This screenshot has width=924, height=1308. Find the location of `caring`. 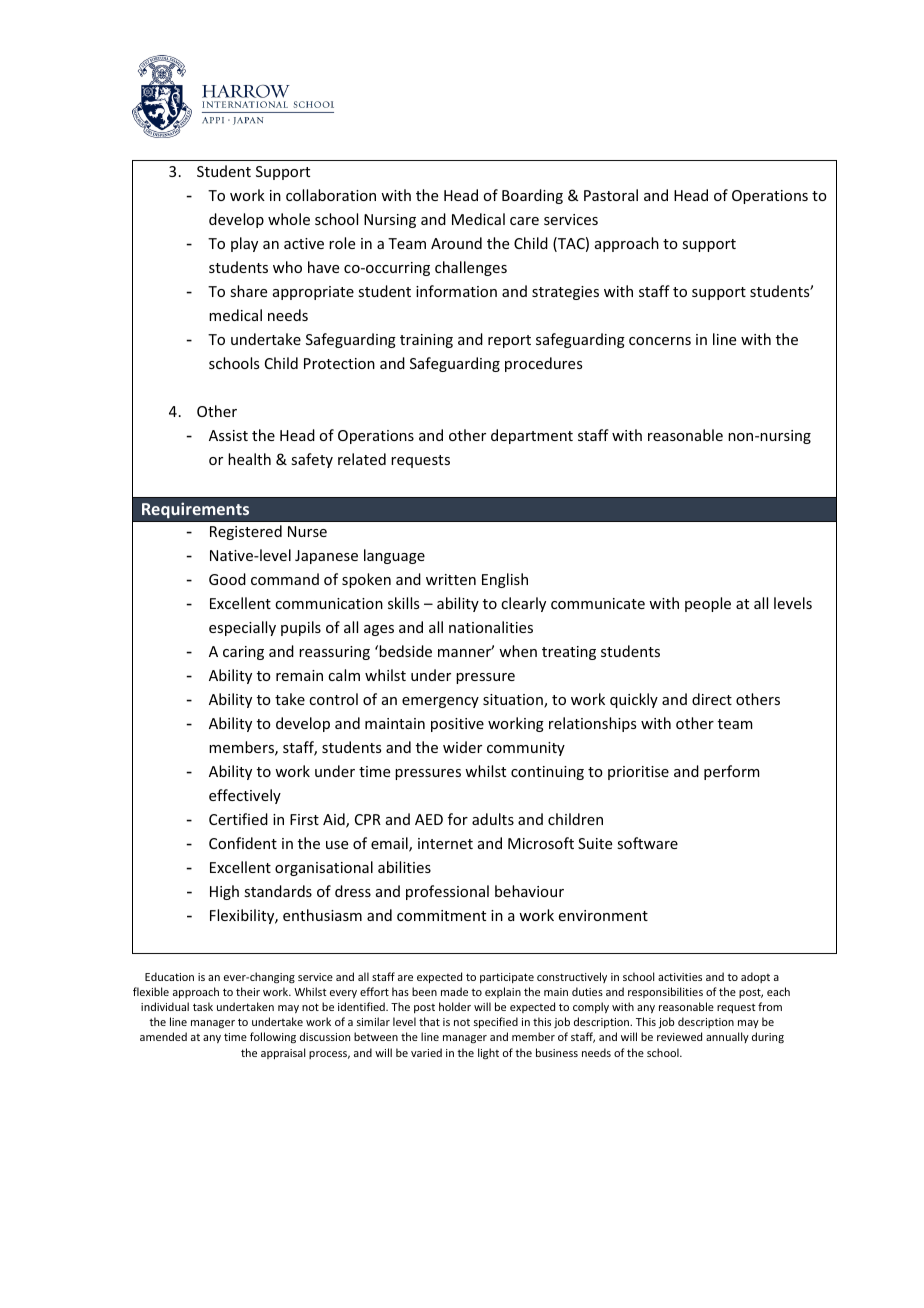

caring is located at coordinates (243, 653).
